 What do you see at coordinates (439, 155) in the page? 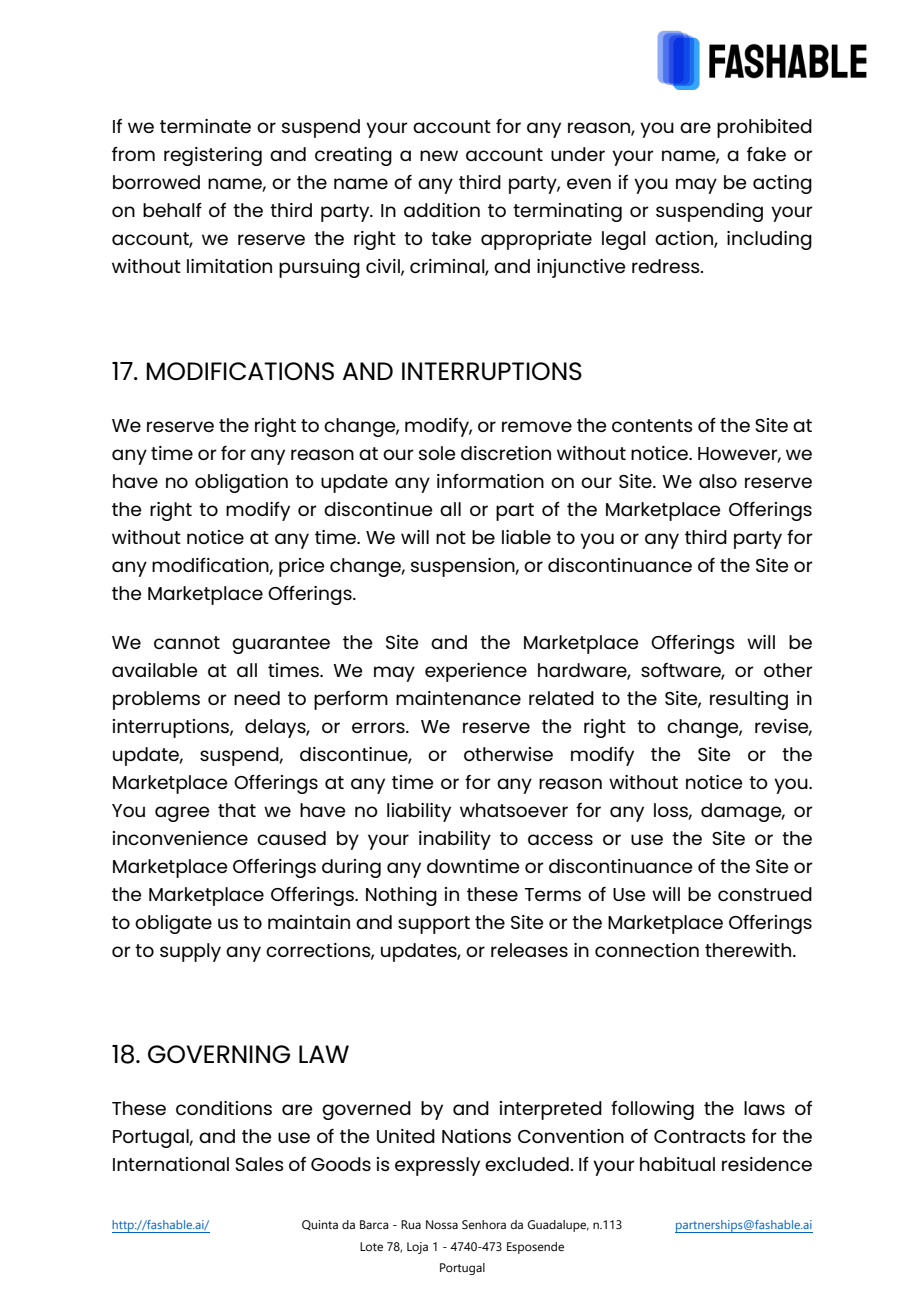
I see `new` at bounding box center [439, 155].
